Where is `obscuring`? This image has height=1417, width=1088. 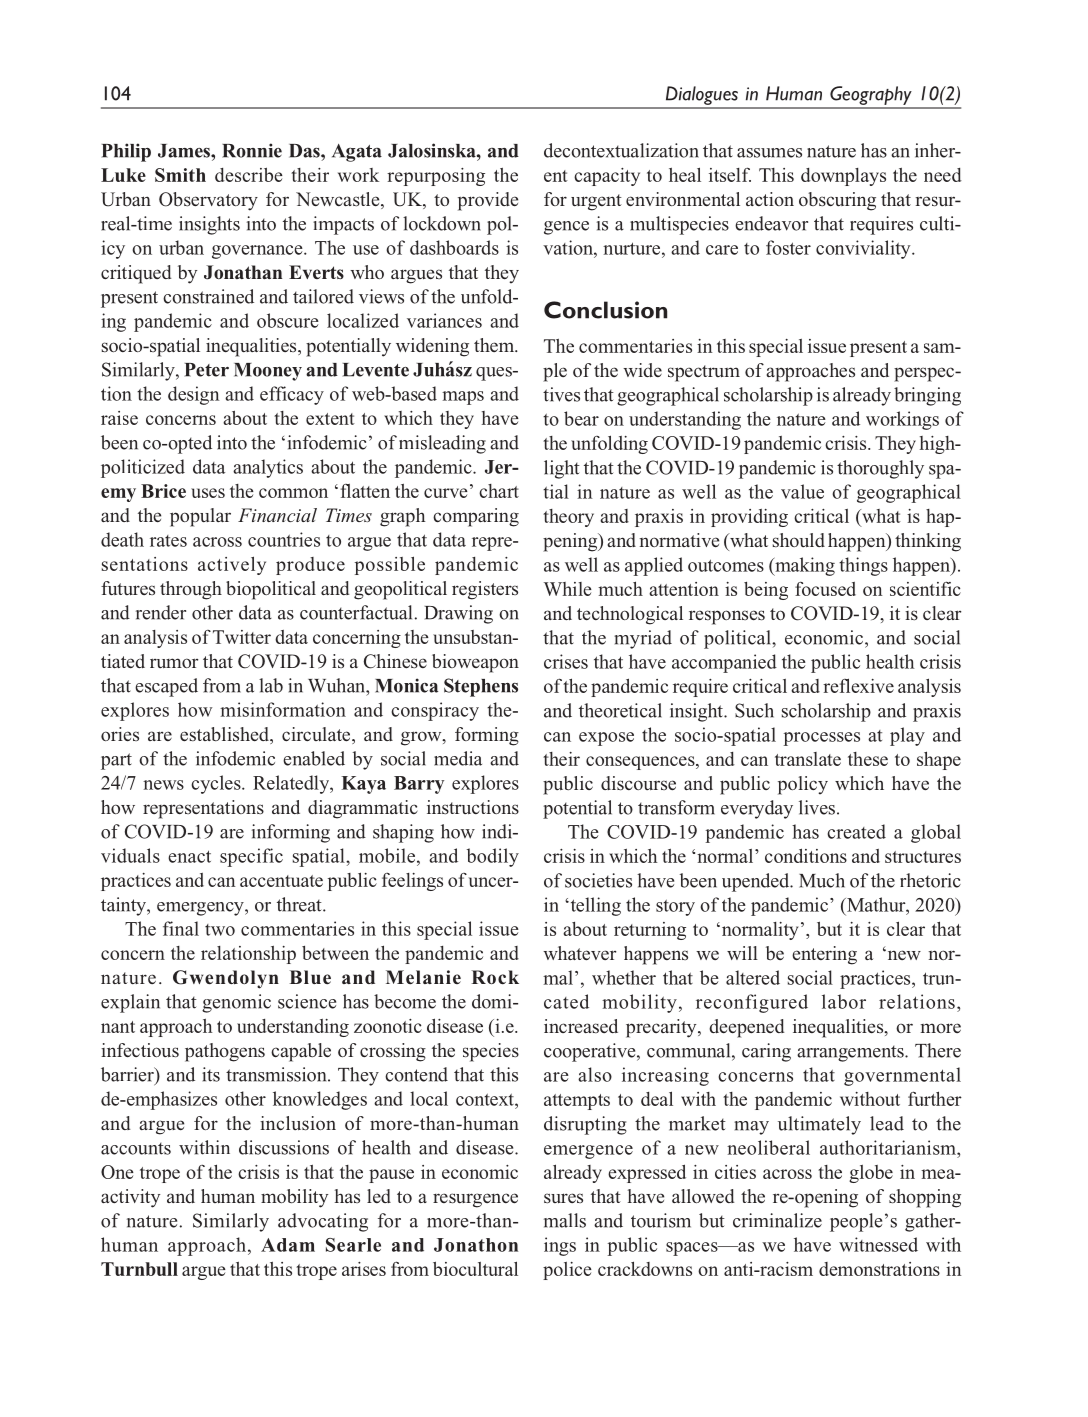 obscuring is located at coordinates (837, 201).
